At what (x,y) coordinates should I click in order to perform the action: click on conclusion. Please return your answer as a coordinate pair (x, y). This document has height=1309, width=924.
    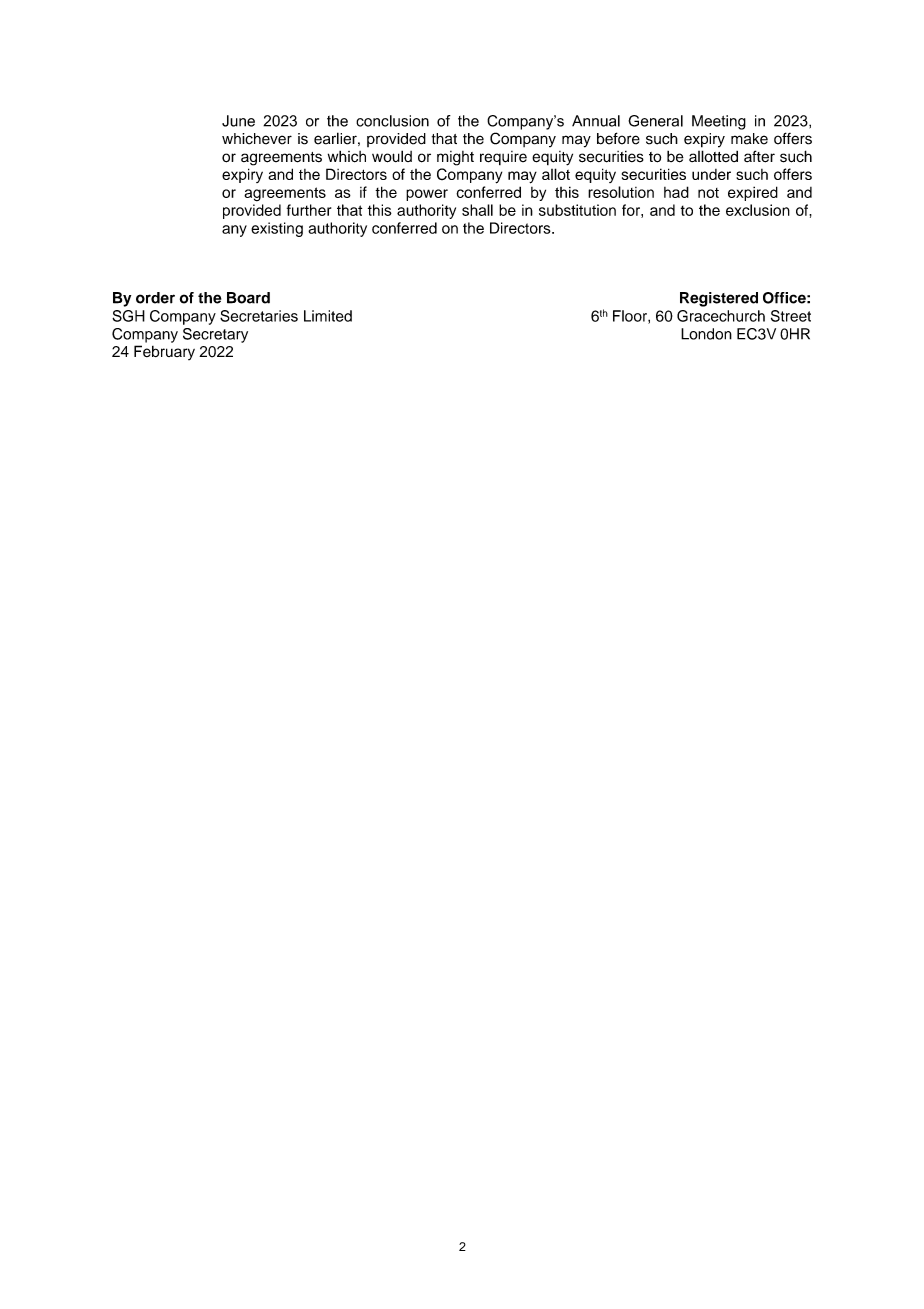
    Looking at the image, I should click on (392, 121).
